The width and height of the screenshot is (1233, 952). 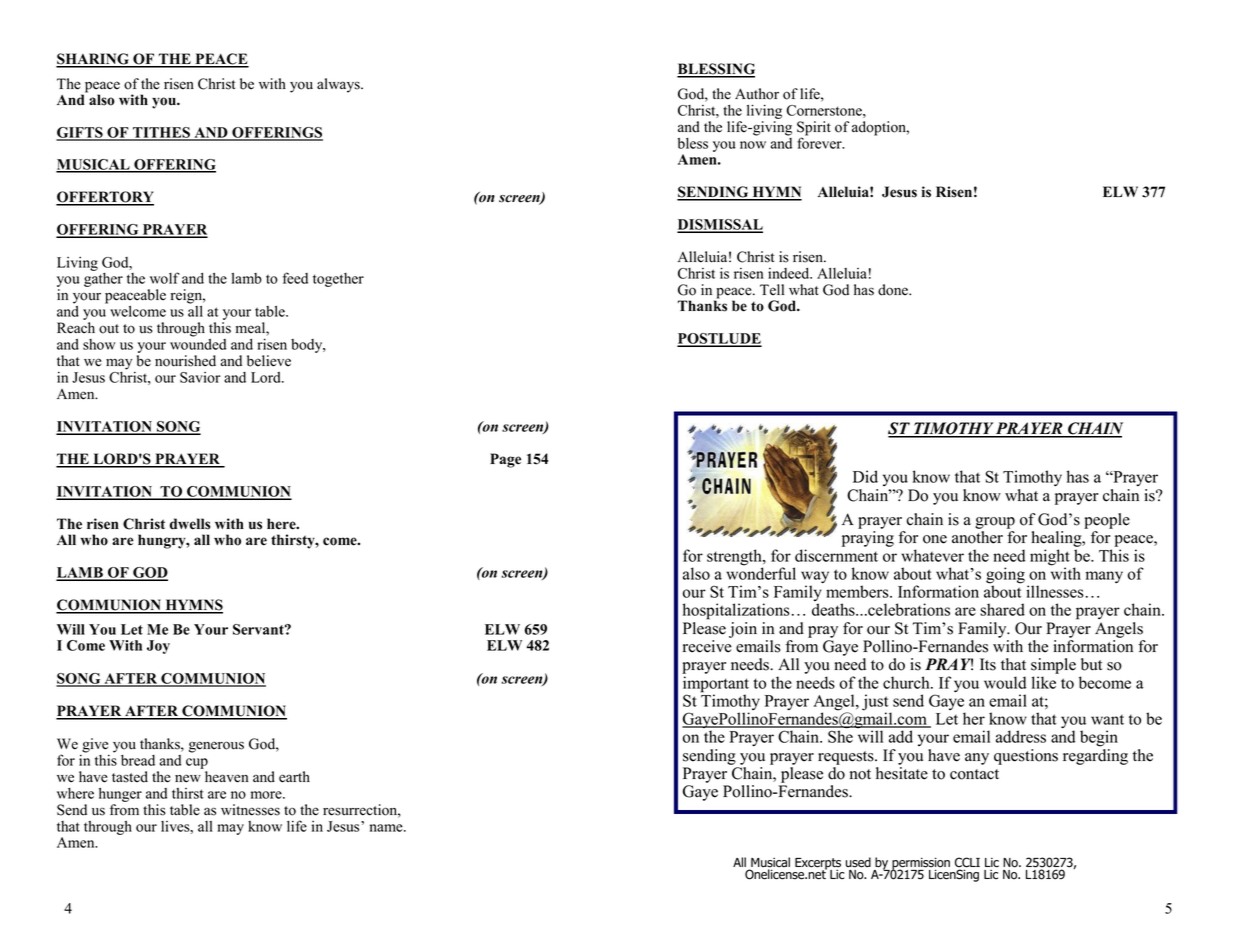 I want to click on permission, so click(x=920, y=864).
